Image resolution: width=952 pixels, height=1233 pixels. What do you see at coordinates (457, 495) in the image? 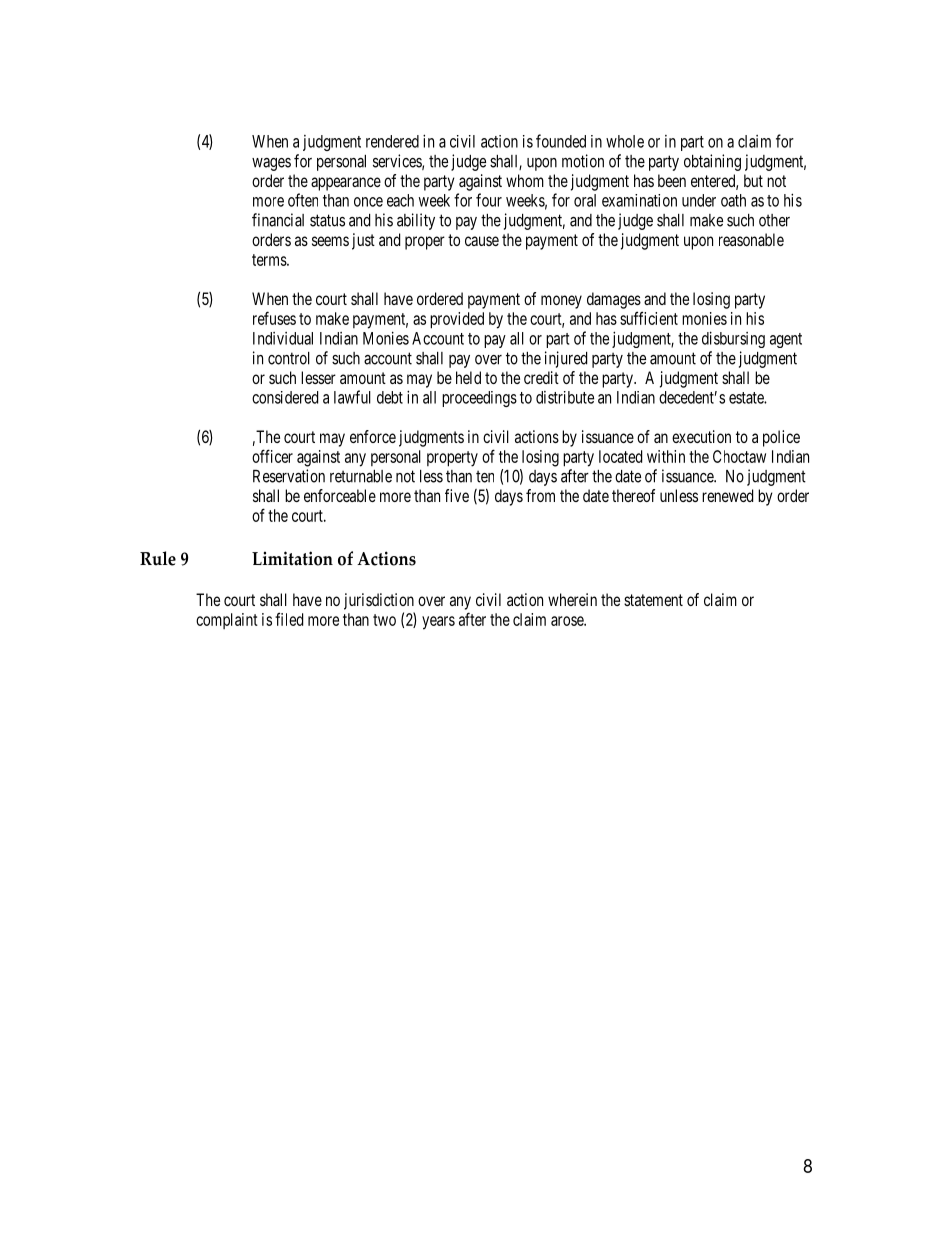
I see `five` at bounding box center [457, 495].
